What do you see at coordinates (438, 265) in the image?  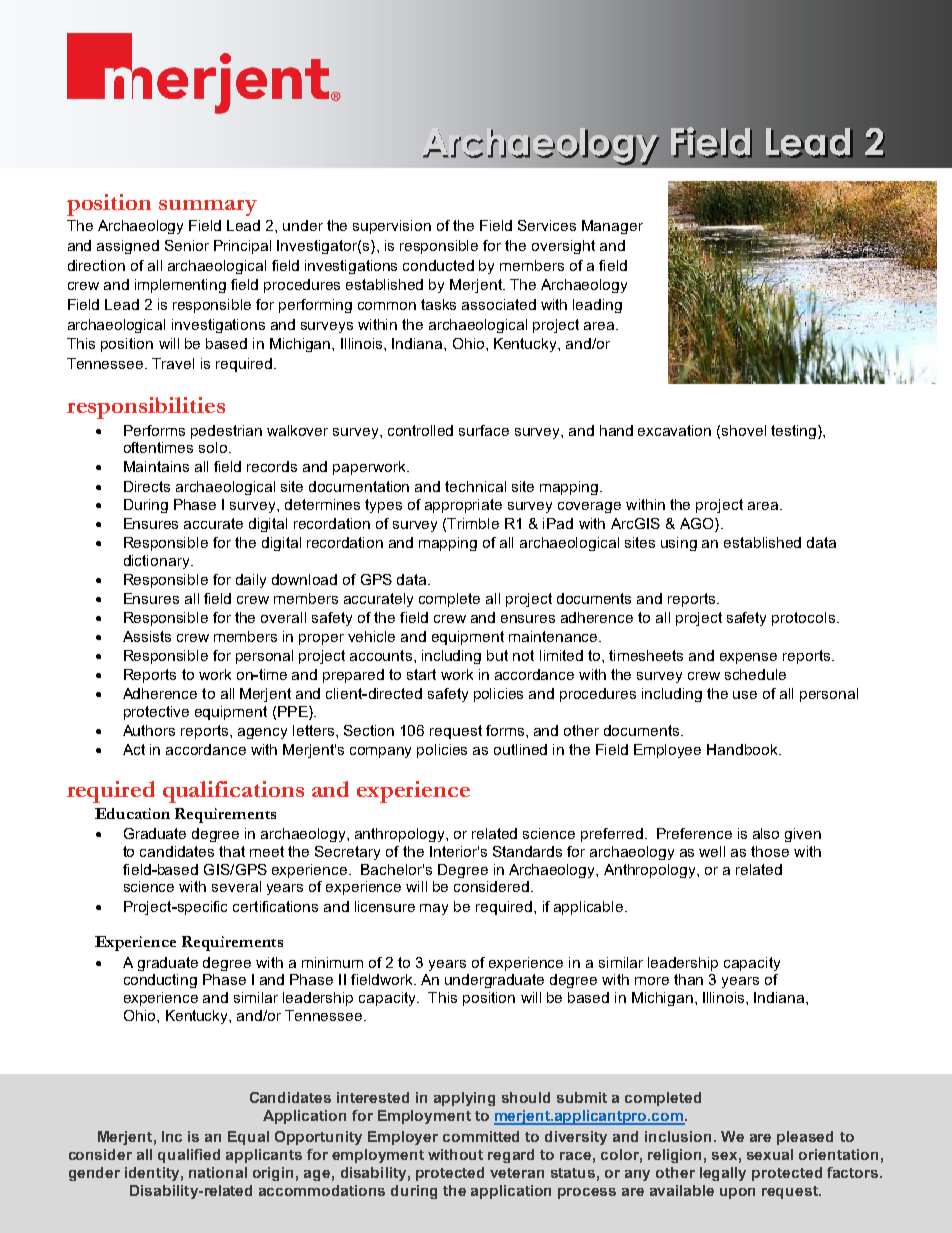 I see `conducted` at bounding box center [438, 265].
